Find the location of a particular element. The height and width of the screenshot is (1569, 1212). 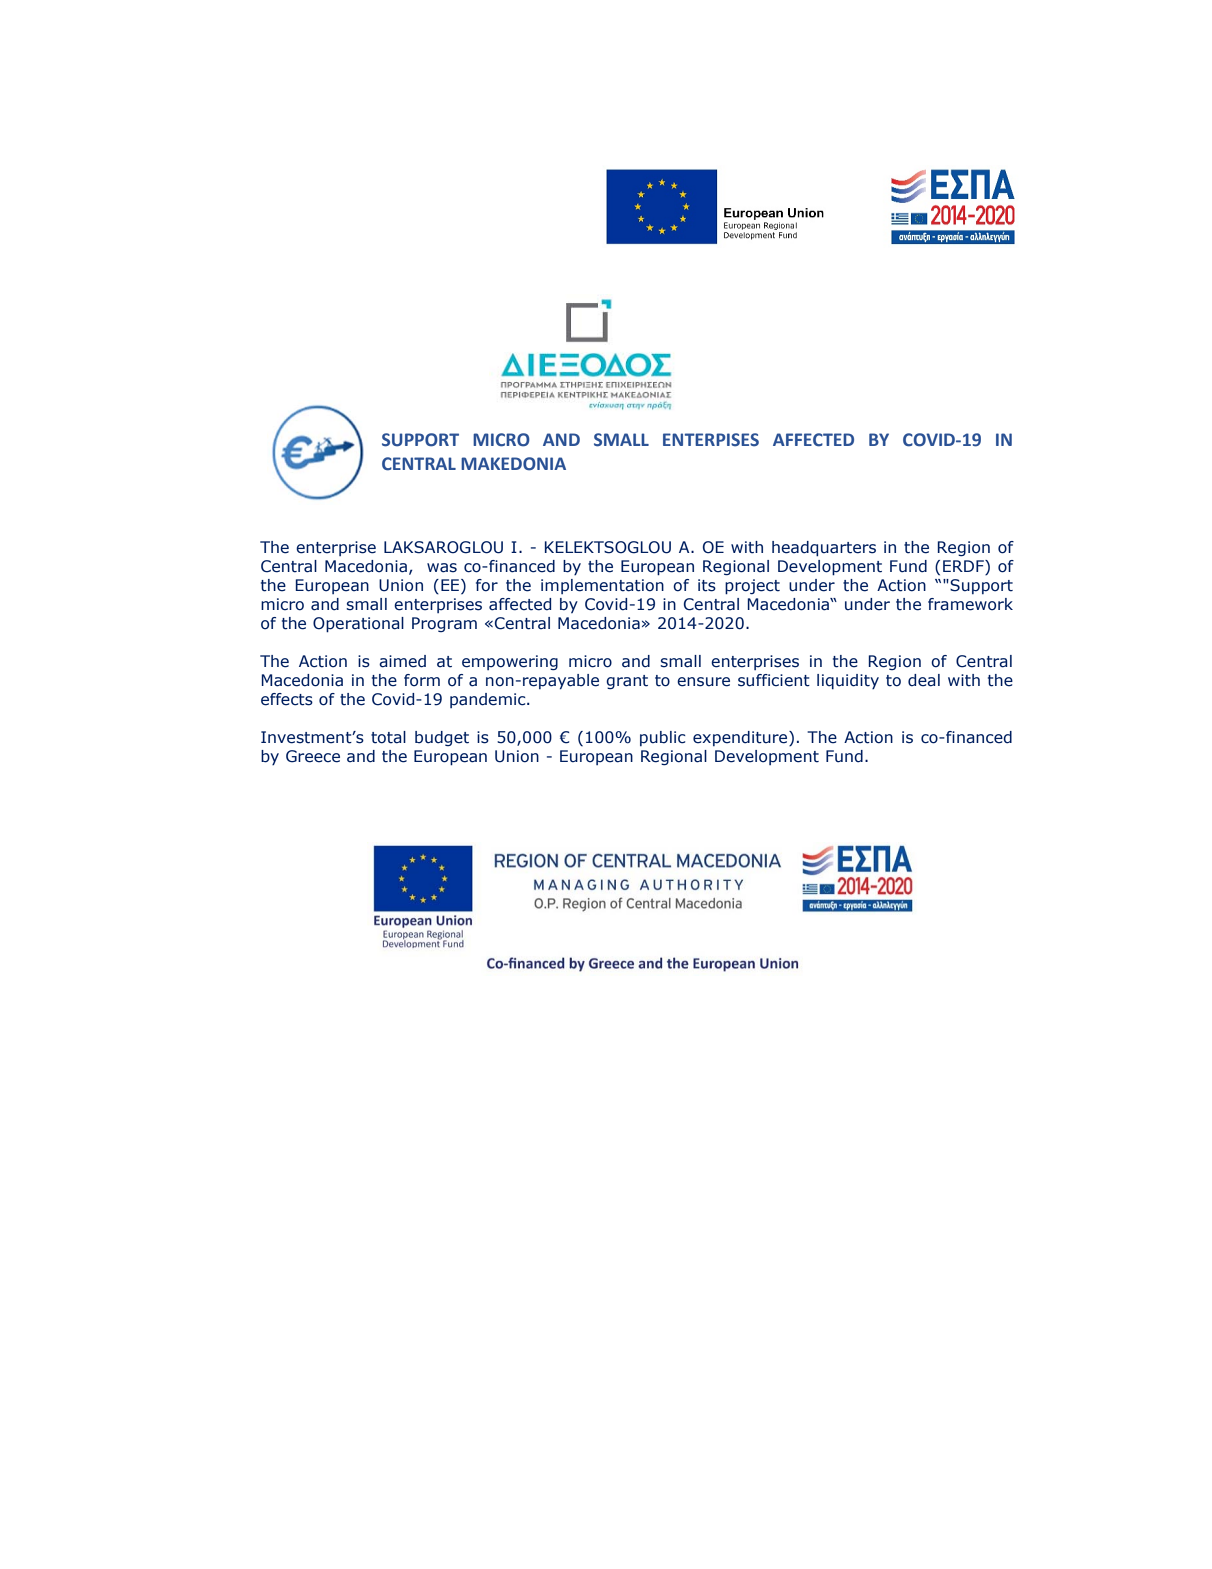

was is located at coordinates (442, 568).
